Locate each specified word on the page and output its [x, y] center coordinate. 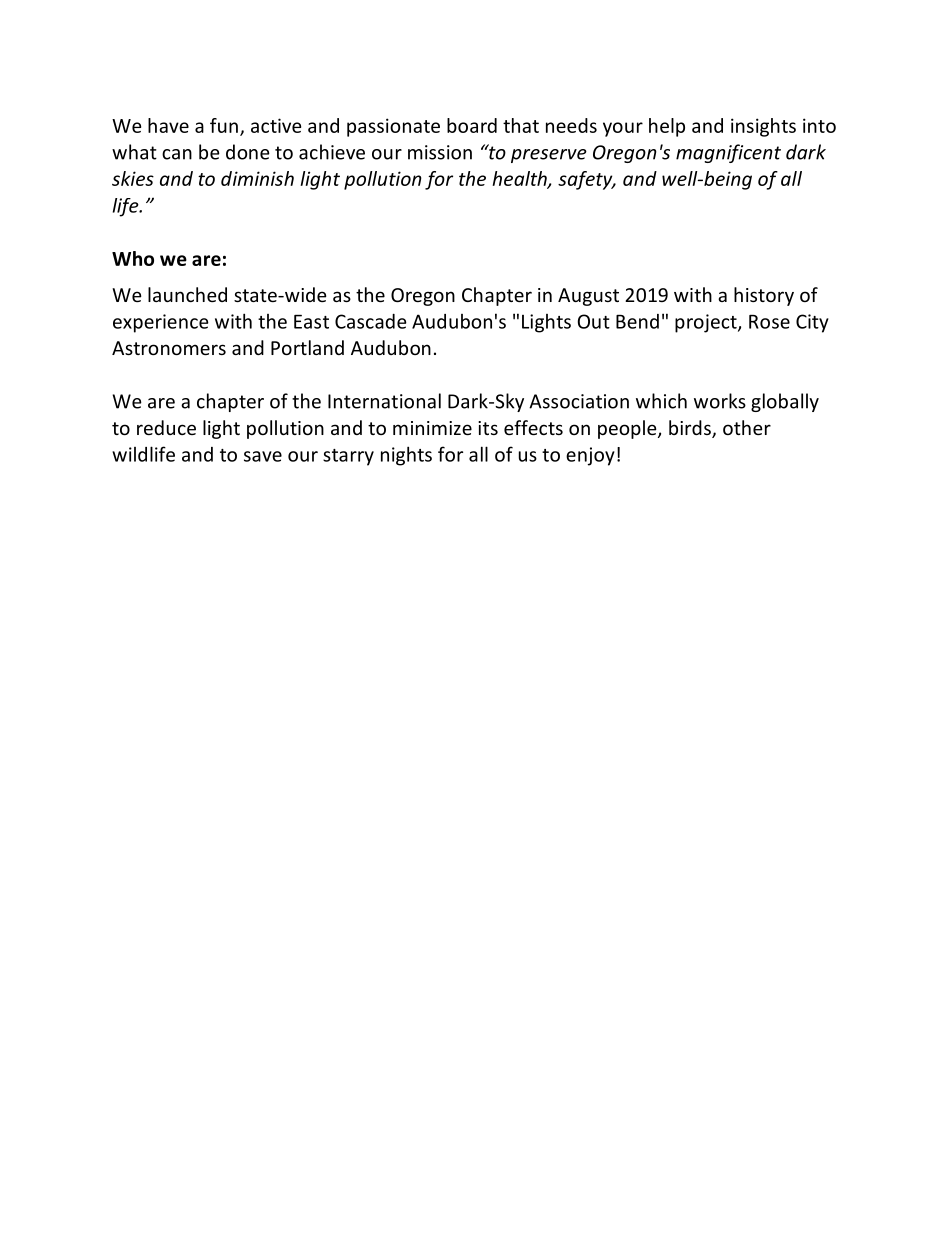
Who [133, 258]
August [588, 297]
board [472, 125]
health [520, 179]
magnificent [728, 153]
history [764, 296]
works [720, 401]
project [707, 323]
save [263, 456]
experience [161, 323]
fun [224, 125]
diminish [257, 178]
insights [763, 127]
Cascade [371, 321]
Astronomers [169, 348]
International [384, 401]
